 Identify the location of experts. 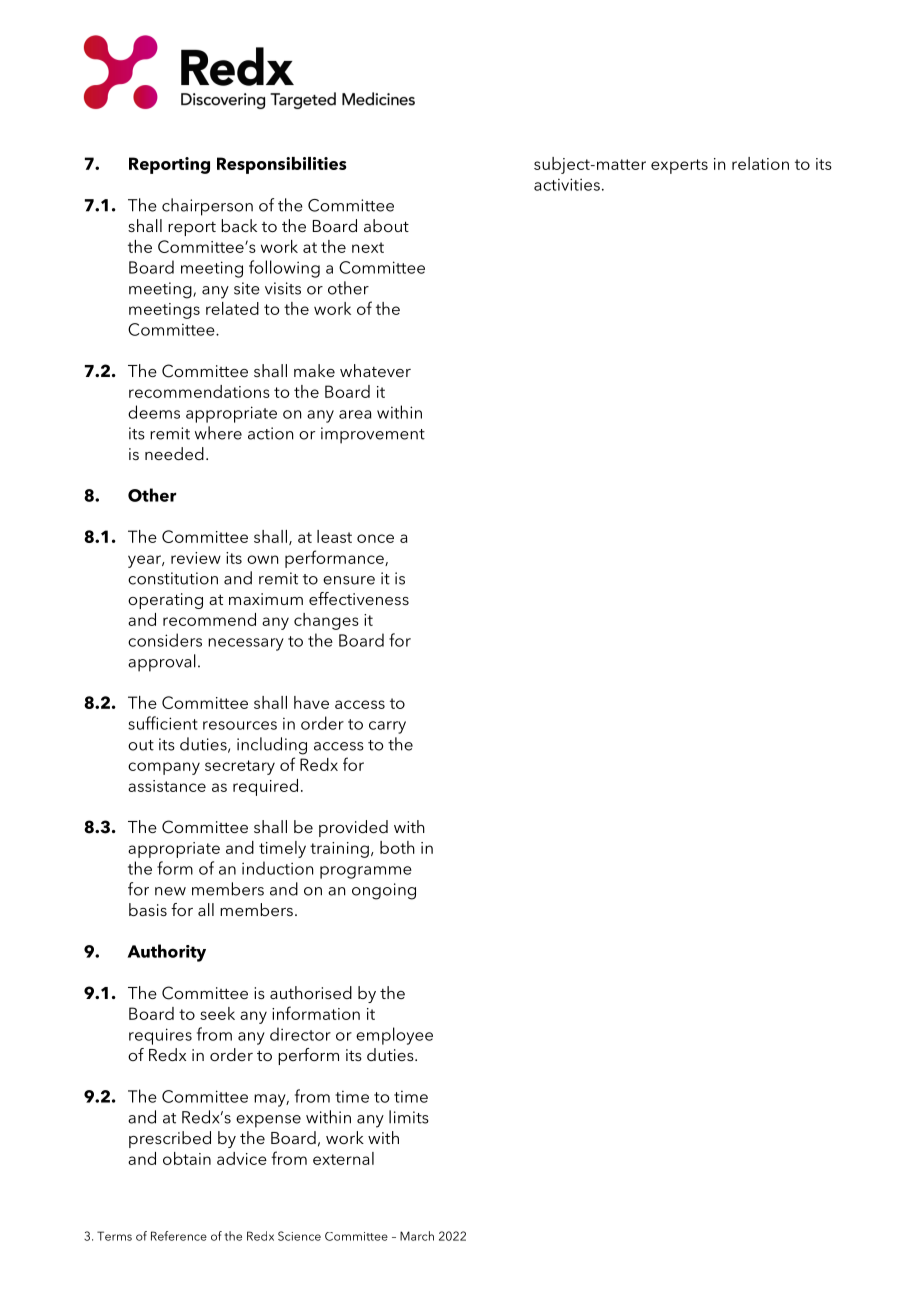
(679, 166).
